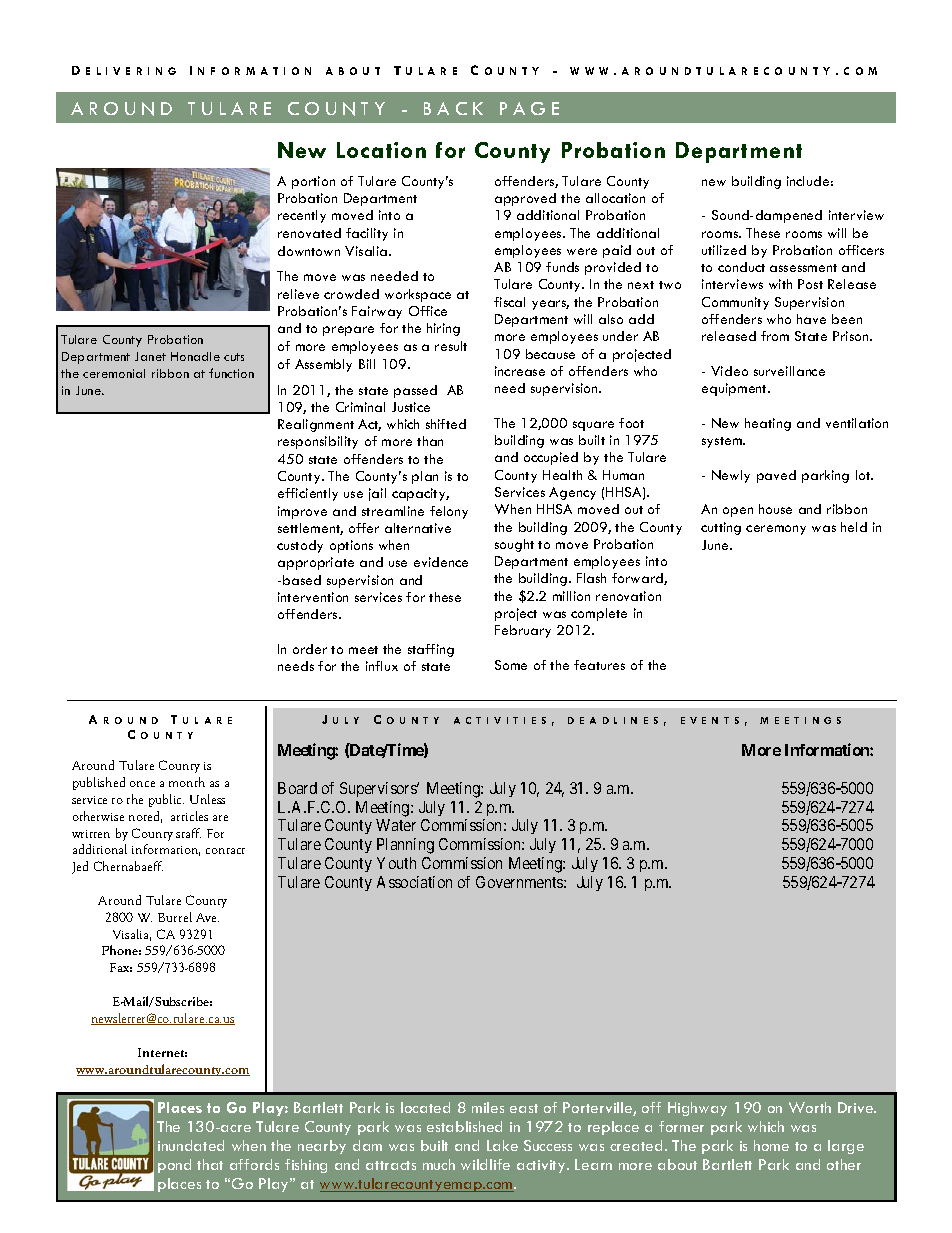  What do you see at coordinates (174, 1166) in the page?
I see `pond` at bounding box center [174, 1166].
